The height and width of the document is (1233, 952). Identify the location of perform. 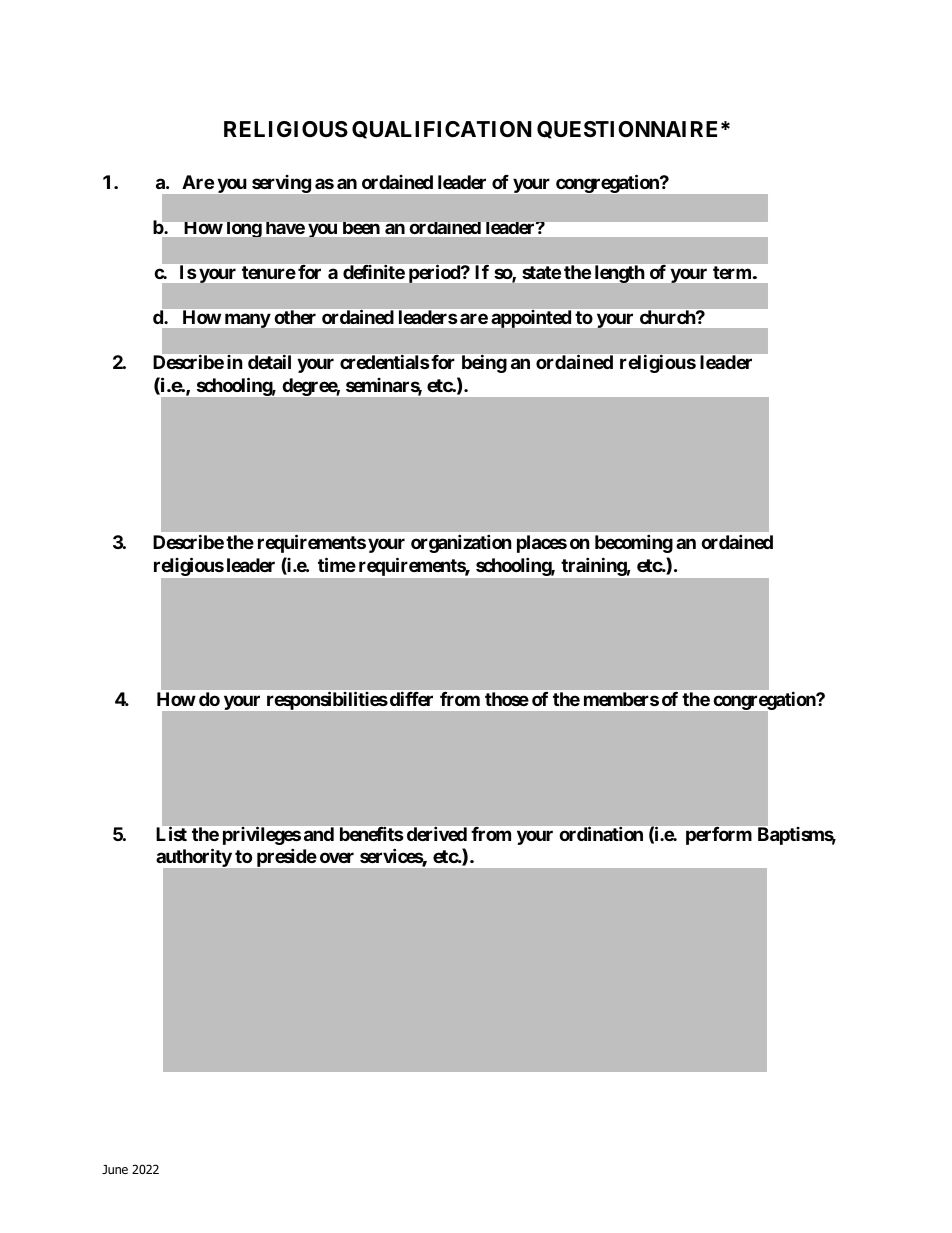
(719, 836).
